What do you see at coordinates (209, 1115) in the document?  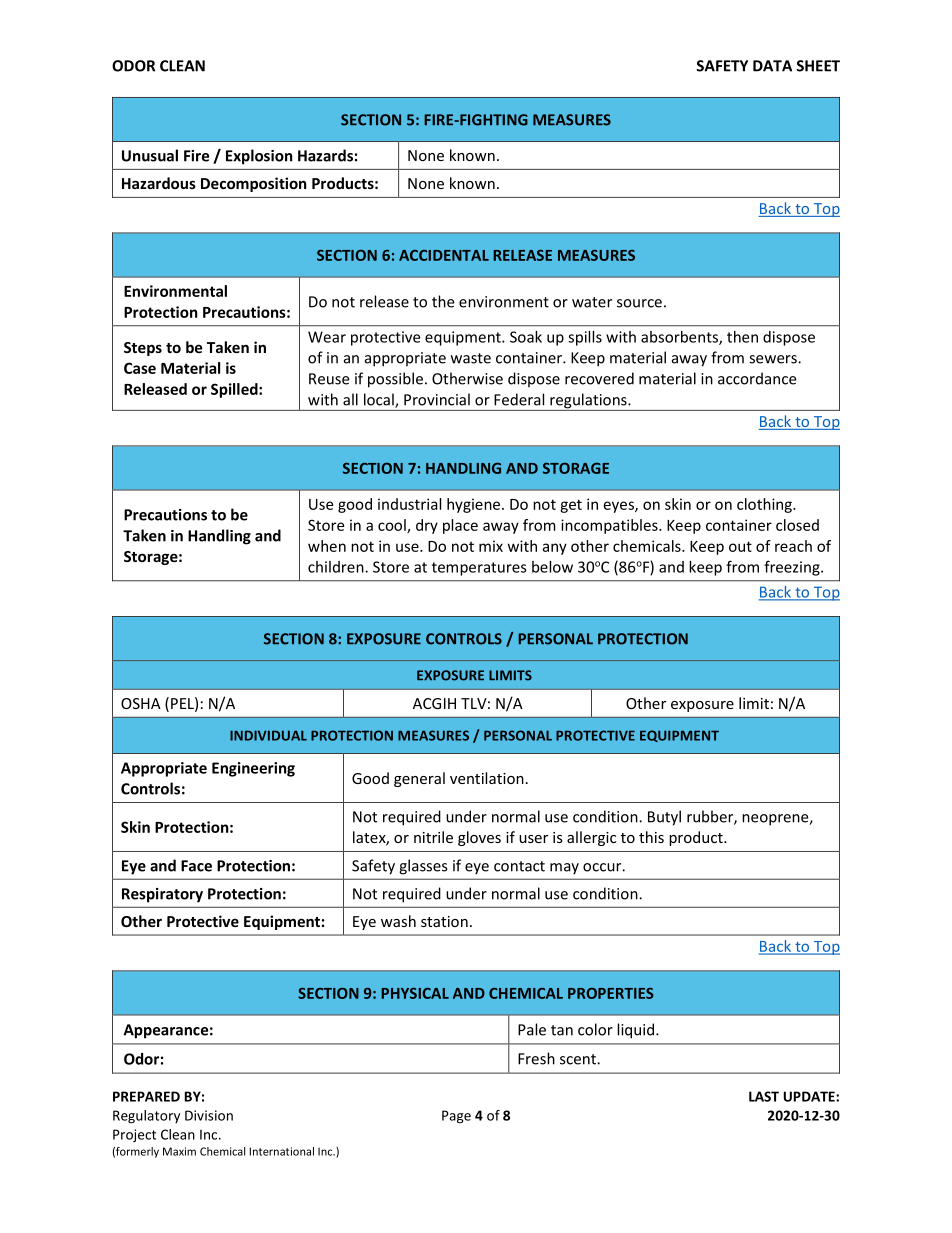 I see `Division` at bounding box center [209, 1115].
